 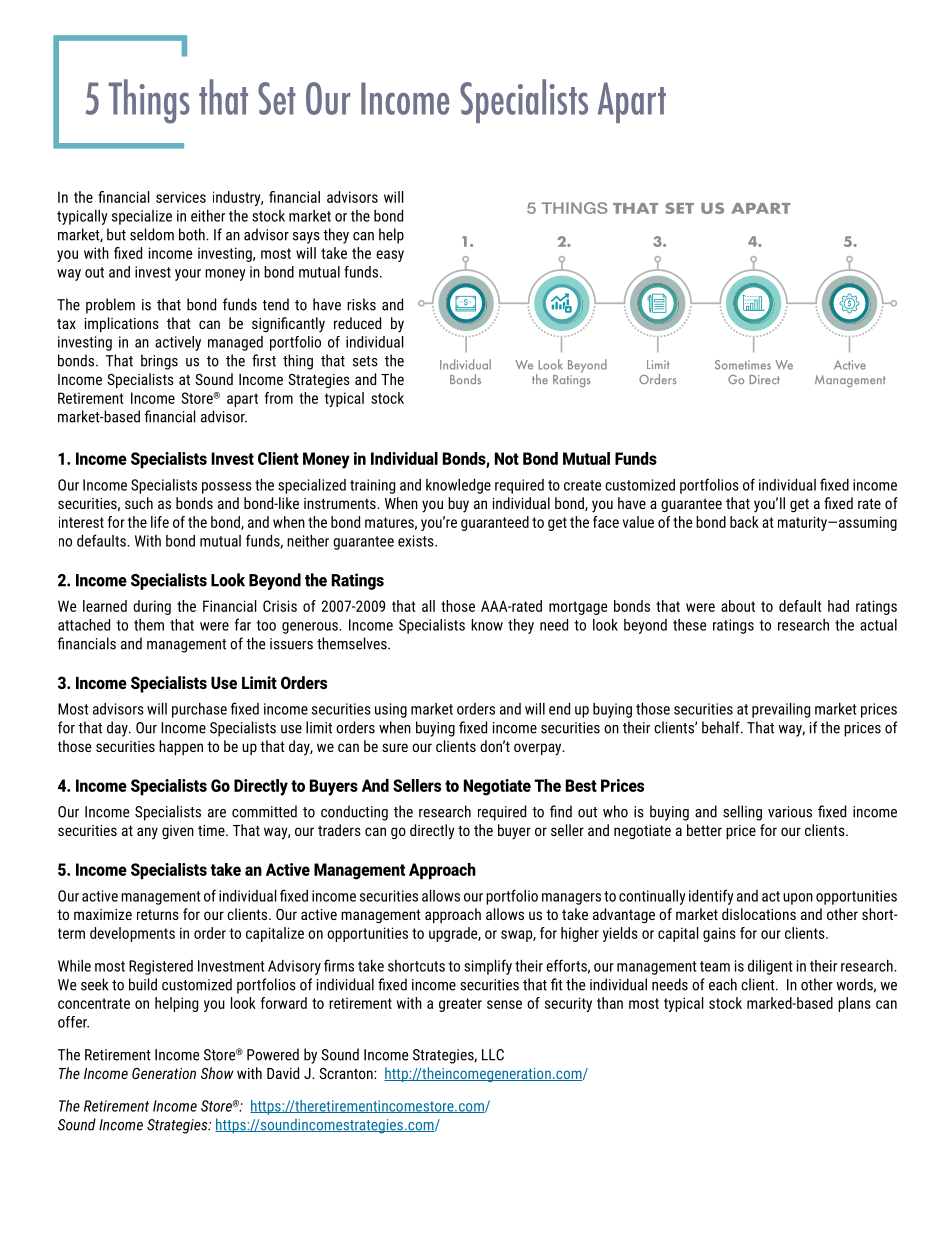 I want to click on Show, so click(x=217, y=1073).
